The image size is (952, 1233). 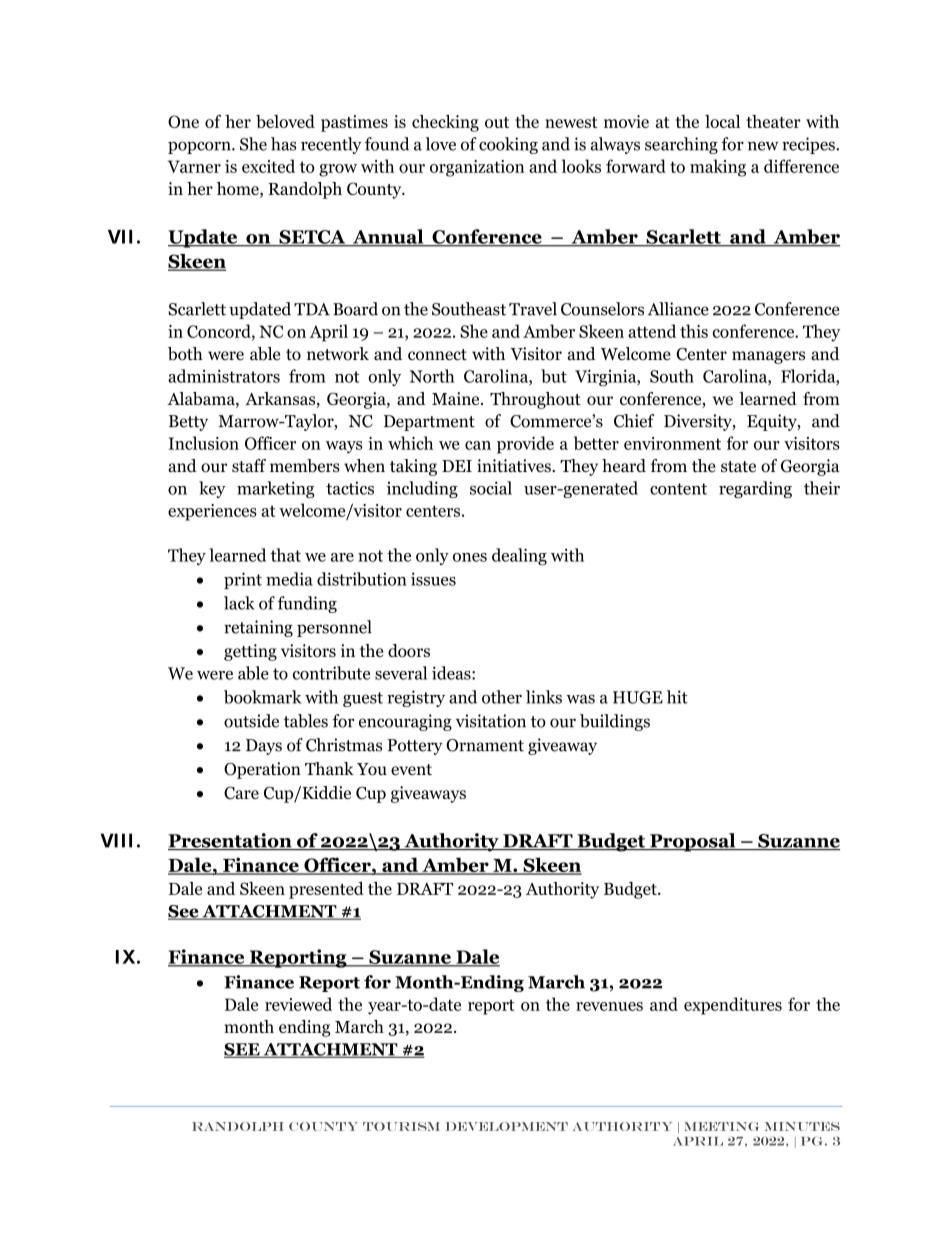 I want to click on organization, so click(x=477, y=168).
